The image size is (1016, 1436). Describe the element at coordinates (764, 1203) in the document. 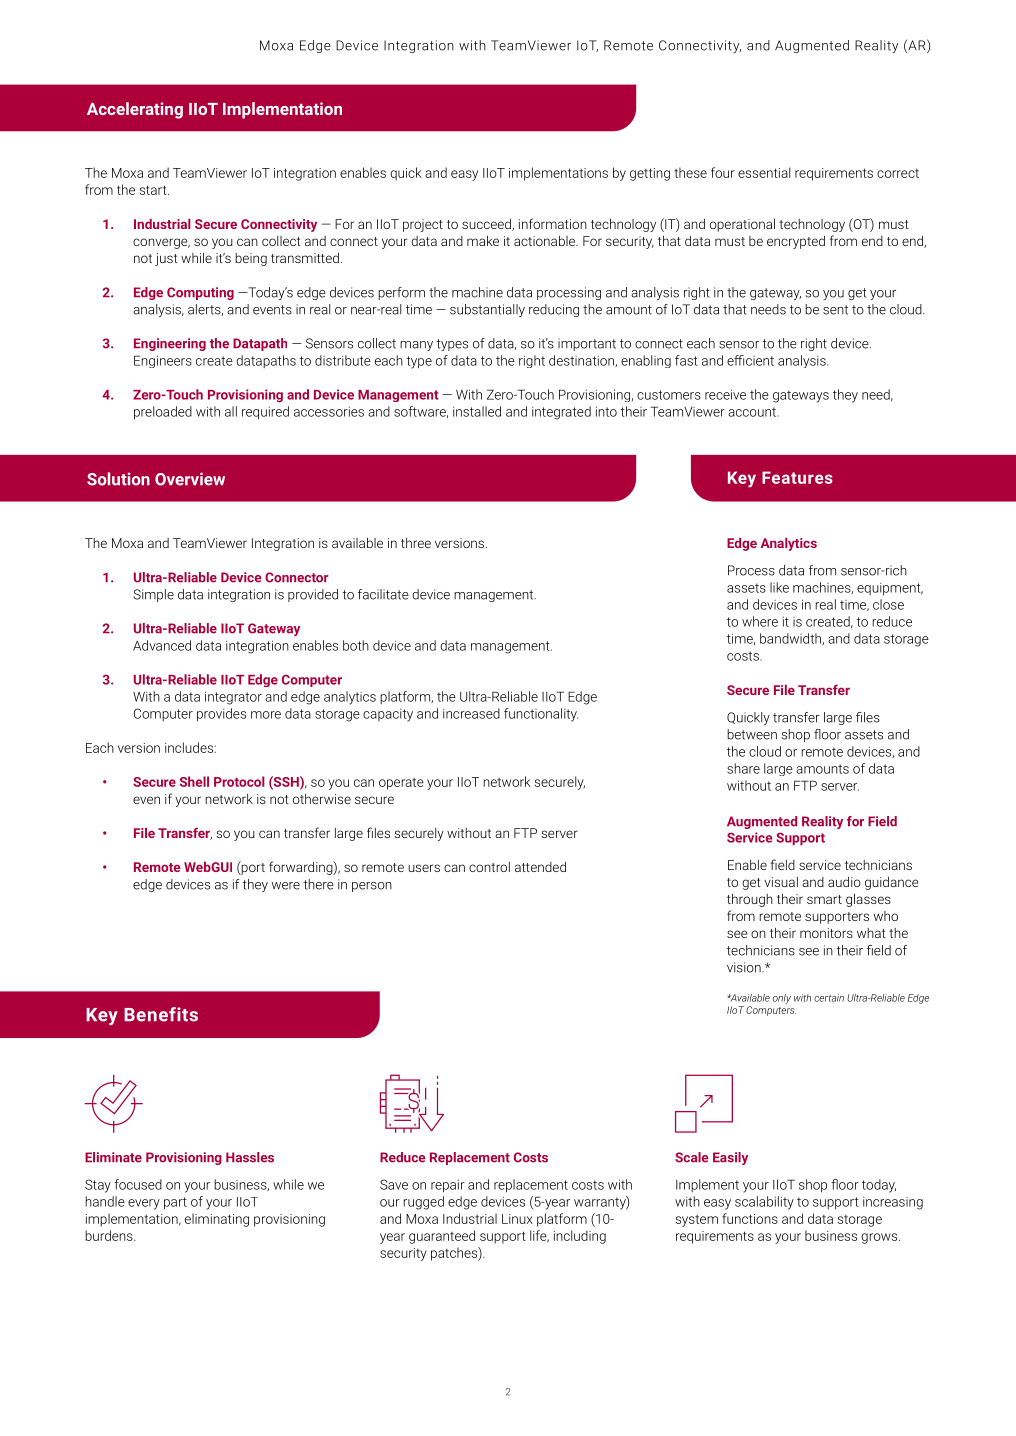

I see `scalability` at that location.
